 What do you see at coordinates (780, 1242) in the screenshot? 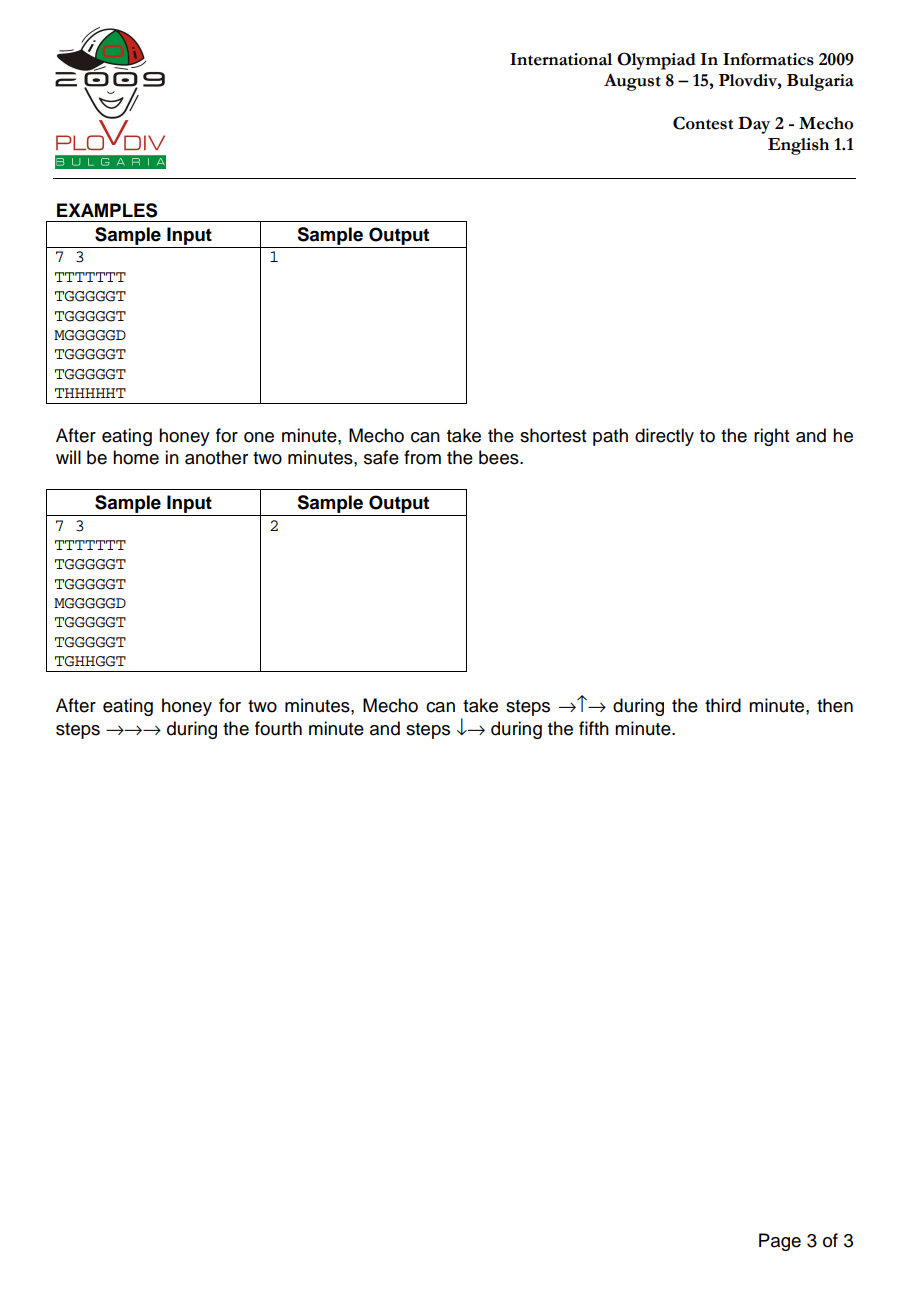
I see `Page` at bounding box center [780, 1242].
